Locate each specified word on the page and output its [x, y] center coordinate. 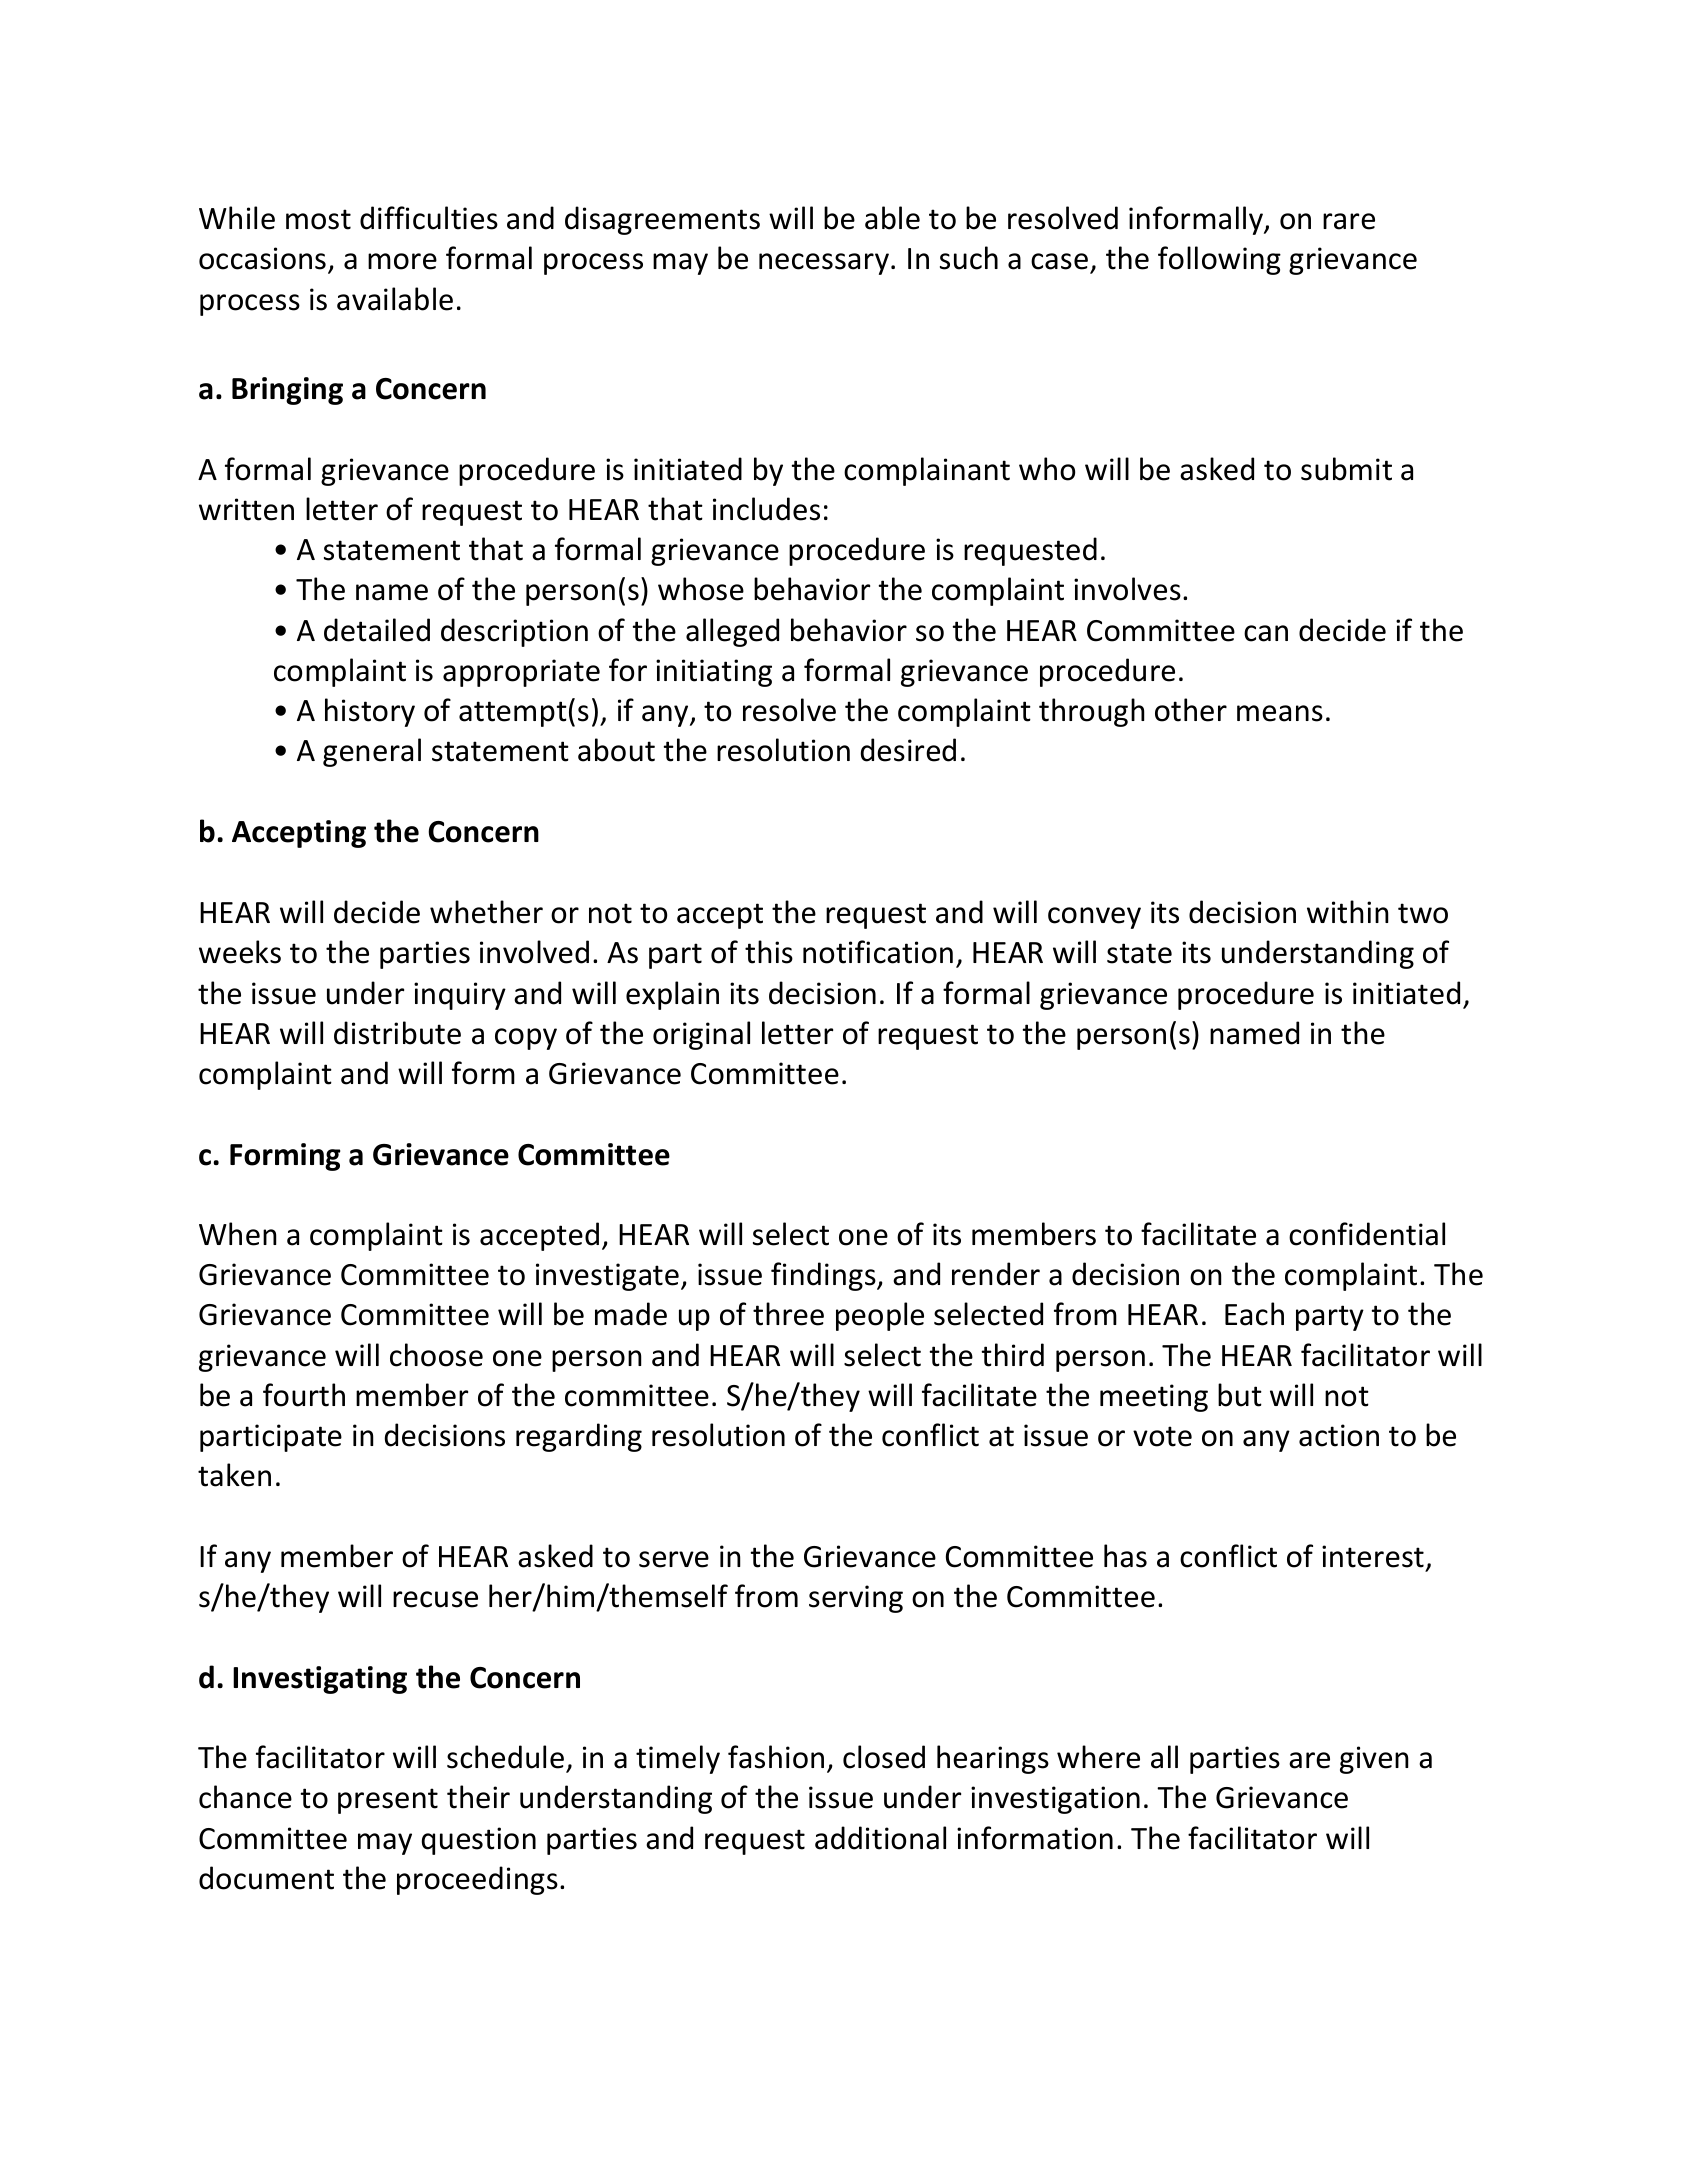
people [880, 1316]
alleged [732, 632]
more [402, 261]
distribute [397, 1033]
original [701, 1035]
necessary [824, 264]
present [388, 1801]
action [1339, 1435]
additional [880, 1838]
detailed [377, 630]
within [1348, 912]
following [1219, 260]
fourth [304, 1395]
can [1266, 633]
